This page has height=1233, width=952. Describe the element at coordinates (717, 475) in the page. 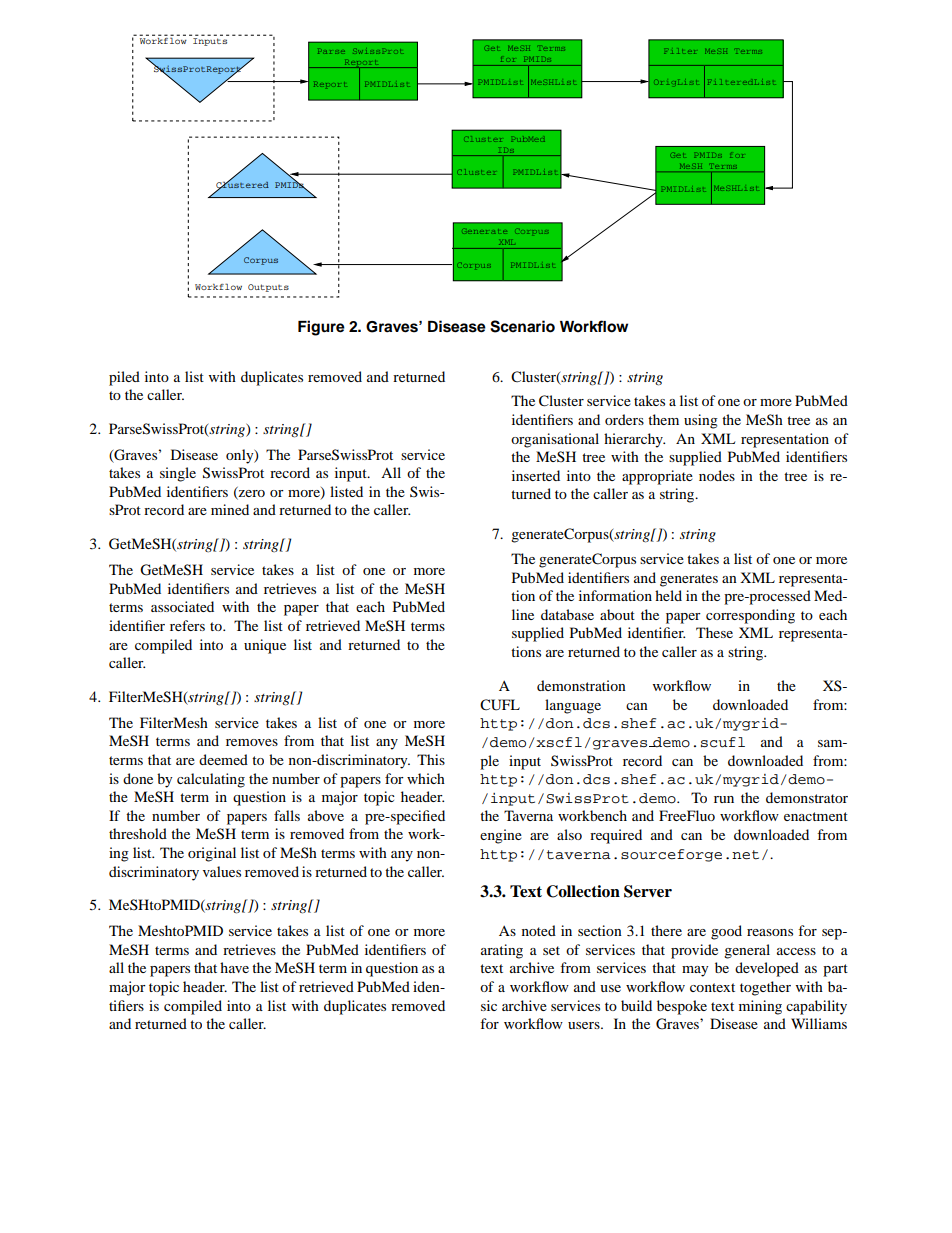

I see `nodes` at that location.
